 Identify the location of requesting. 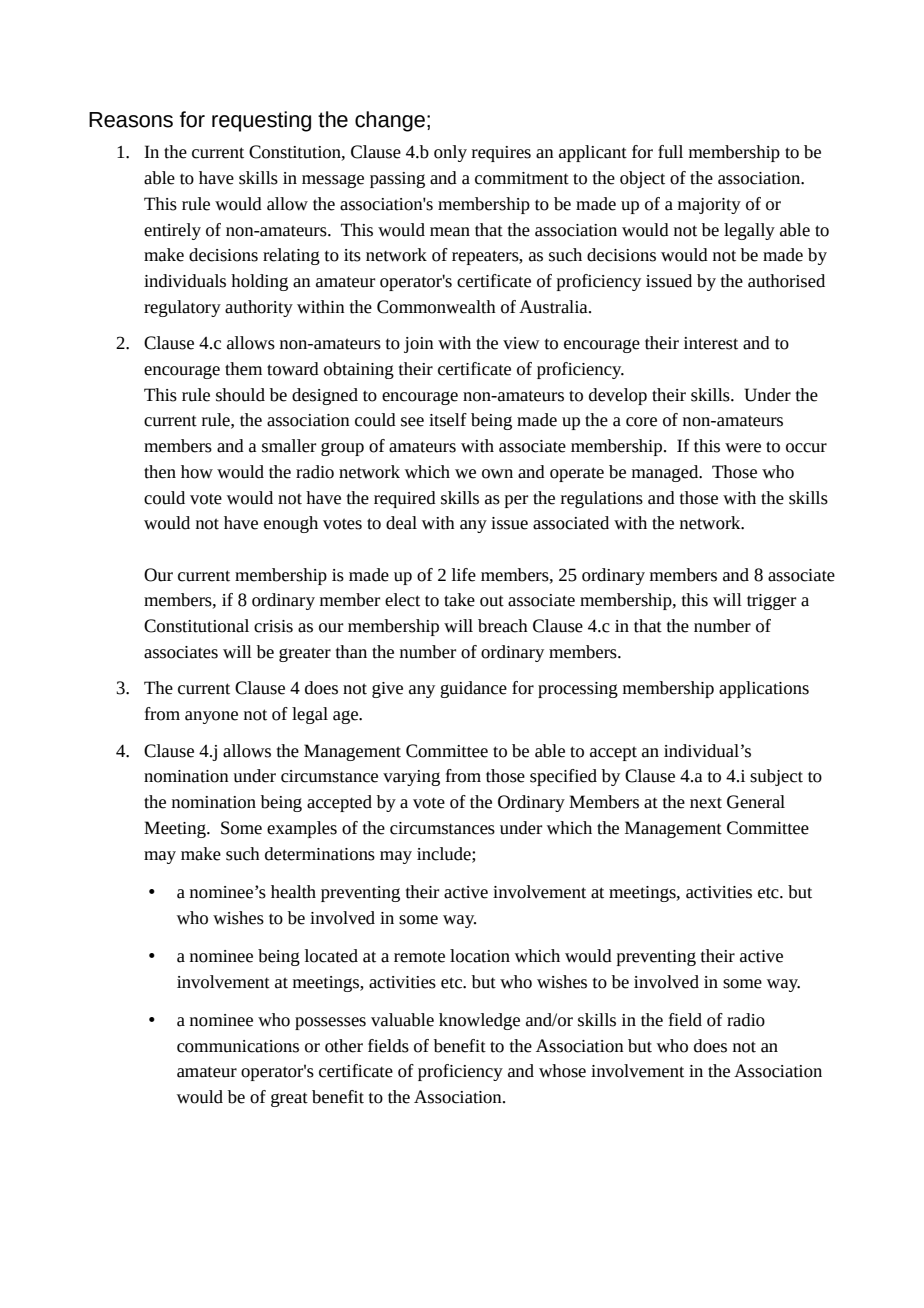
(261, 121).
